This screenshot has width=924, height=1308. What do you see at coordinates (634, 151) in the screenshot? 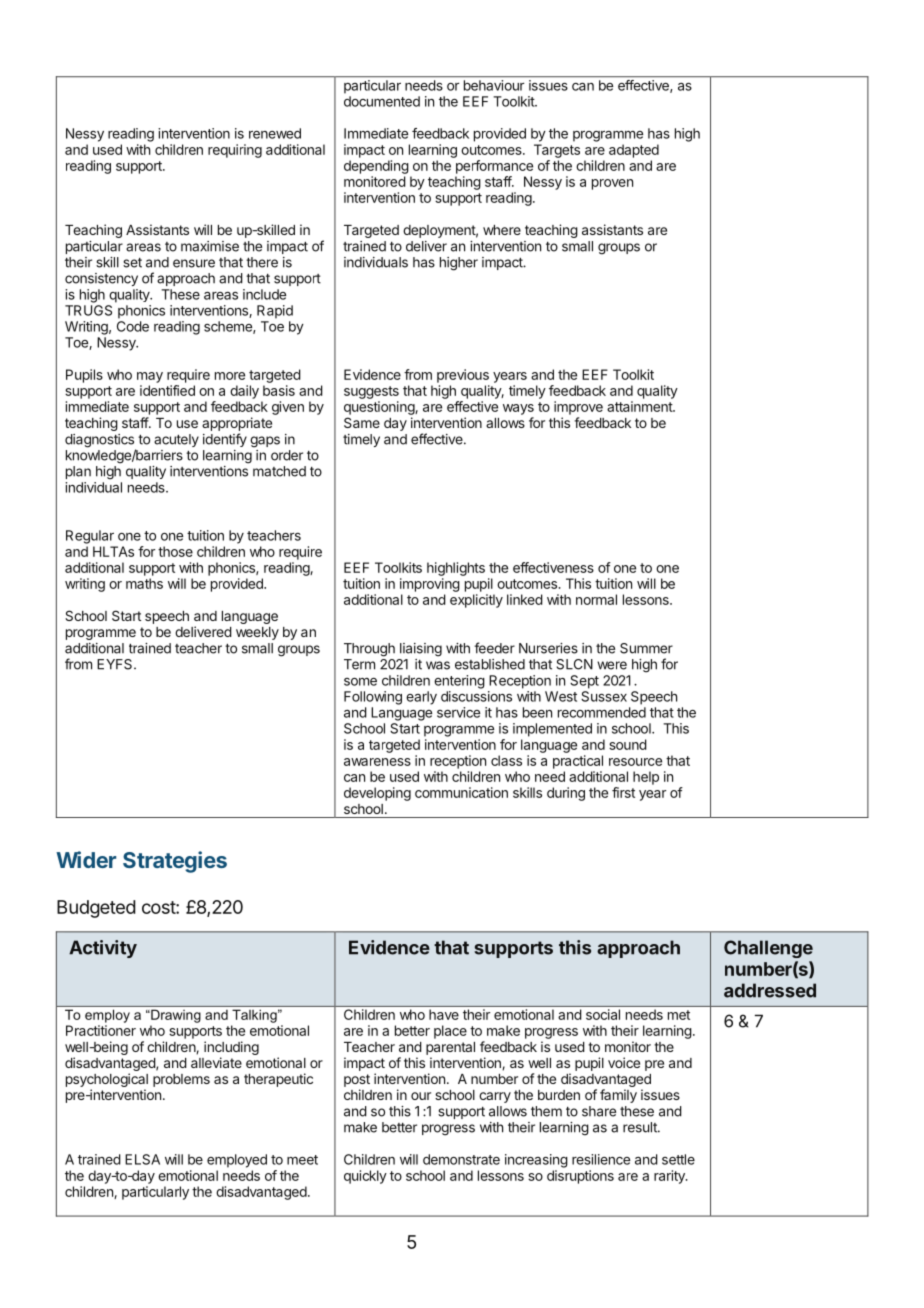
I see `adapted` at bounding box center [634, 151].
